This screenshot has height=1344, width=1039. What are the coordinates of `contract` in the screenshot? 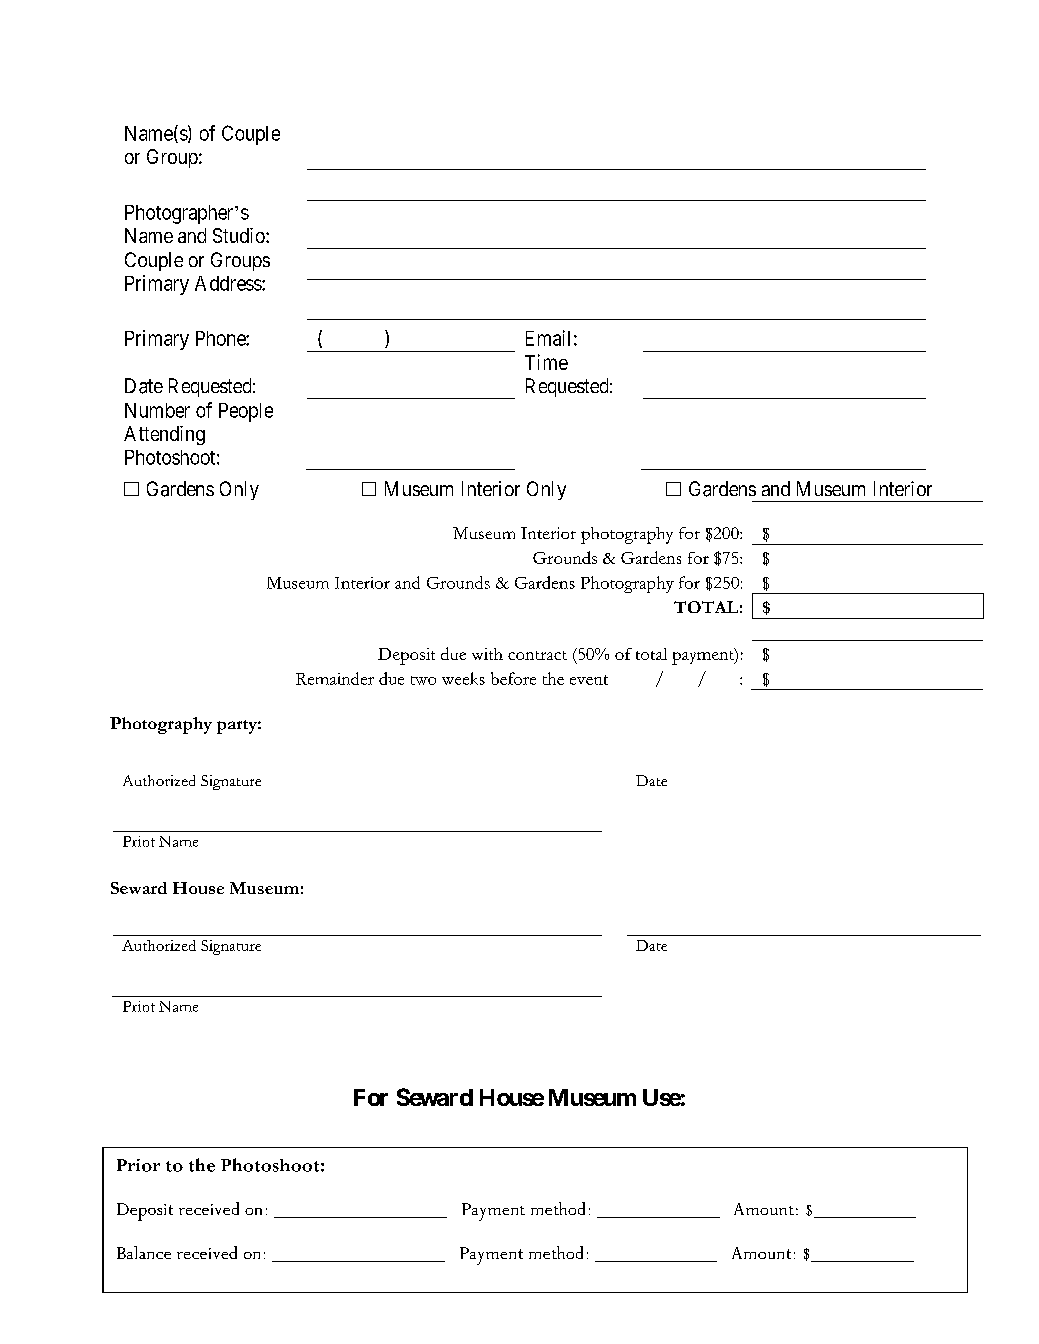 It's located at (537, 655).
